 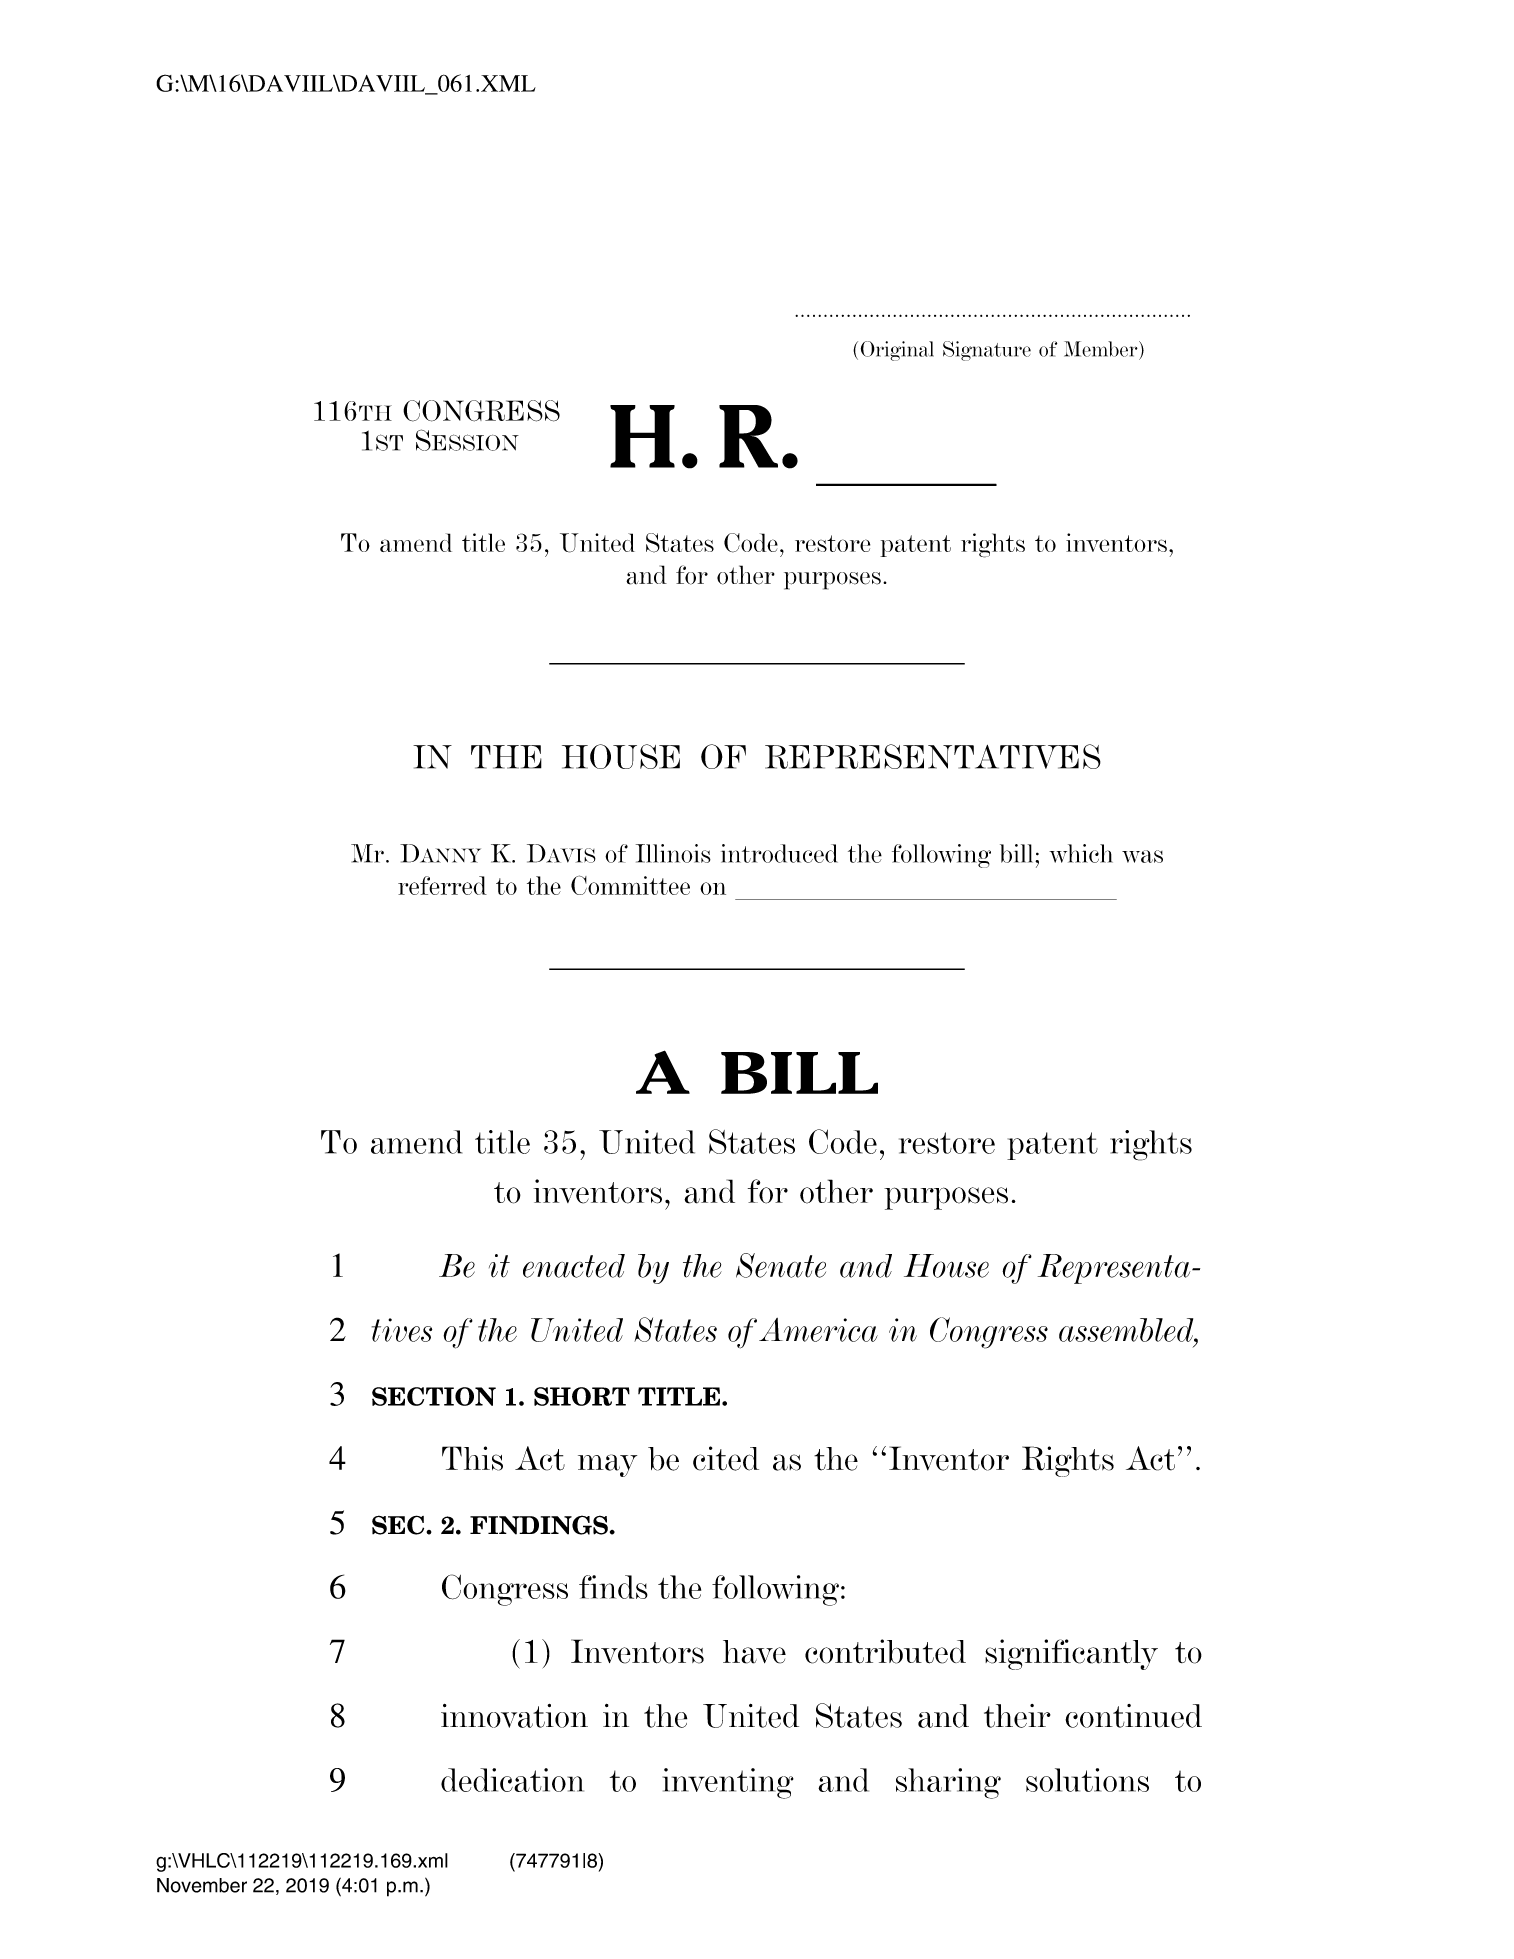 What do you see at coordinates (574, 1266) in the screenshot?
I see `enacted` at bounding box center [574, 1266].
